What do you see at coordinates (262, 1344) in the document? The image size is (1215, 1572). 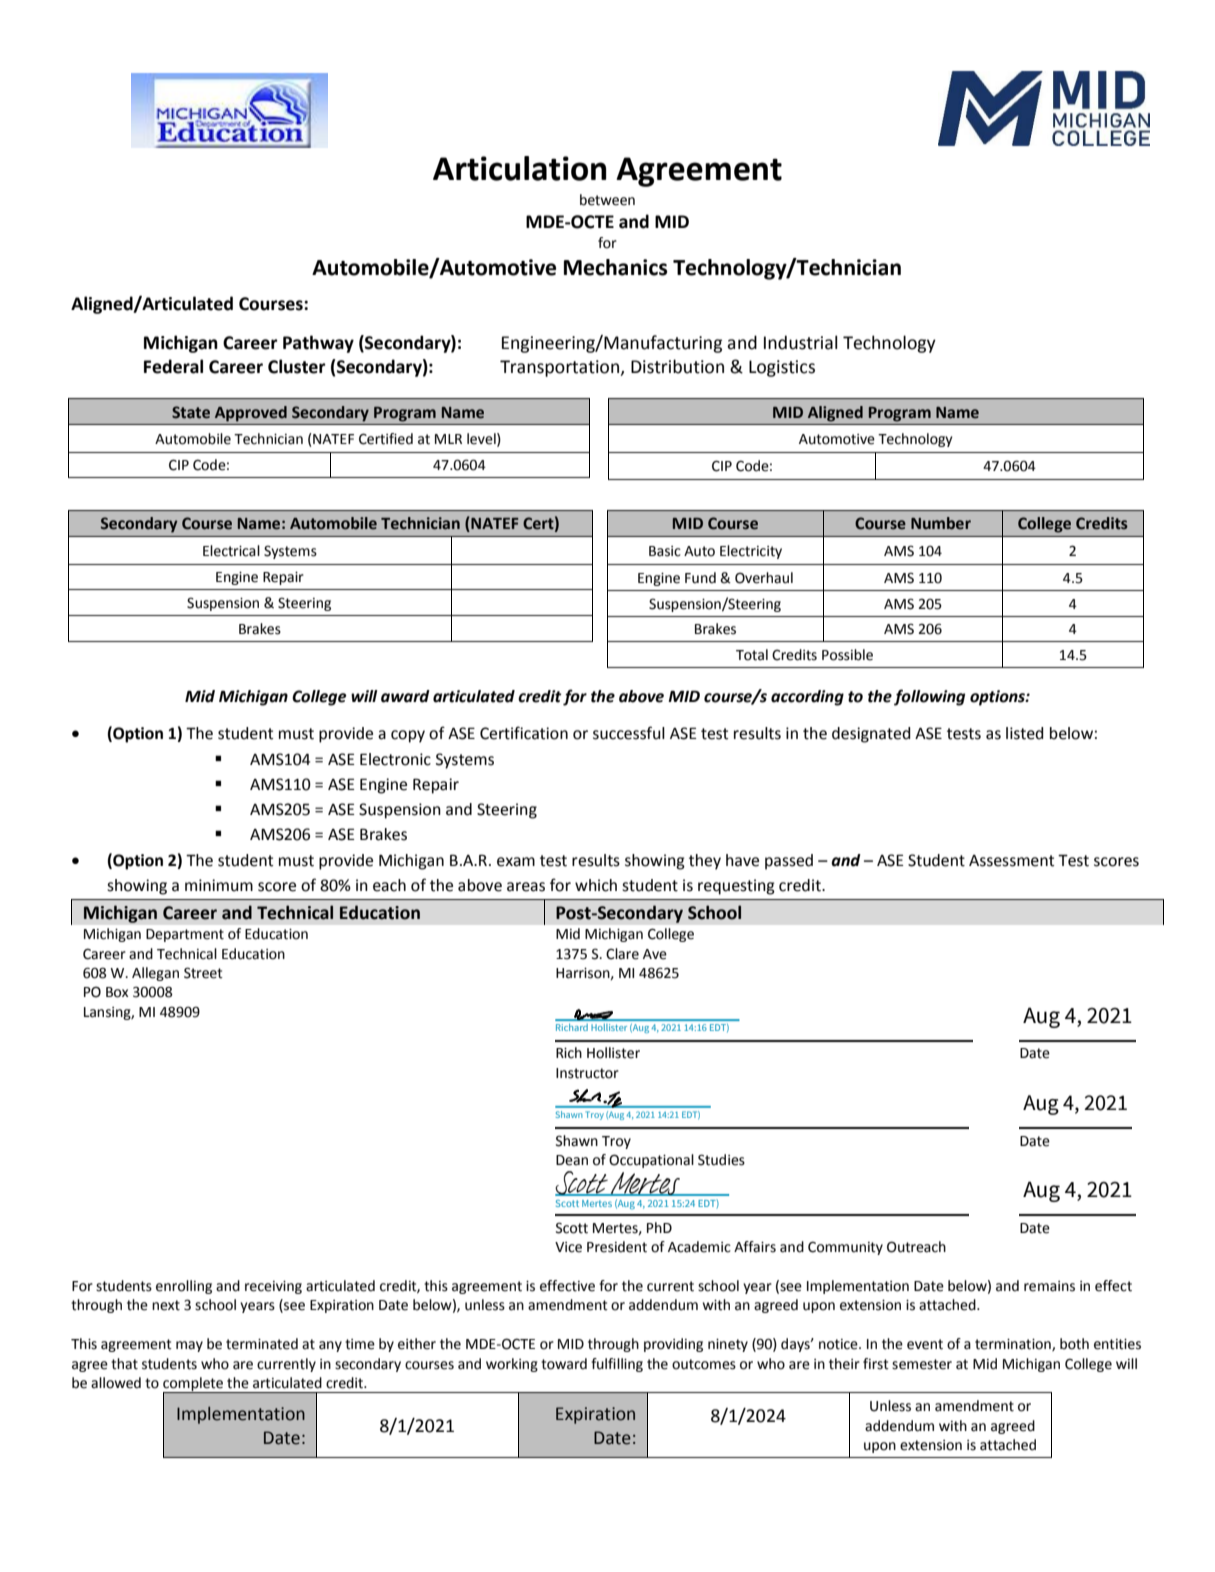 I see `terminated` at bounding box center [262, 1344].
